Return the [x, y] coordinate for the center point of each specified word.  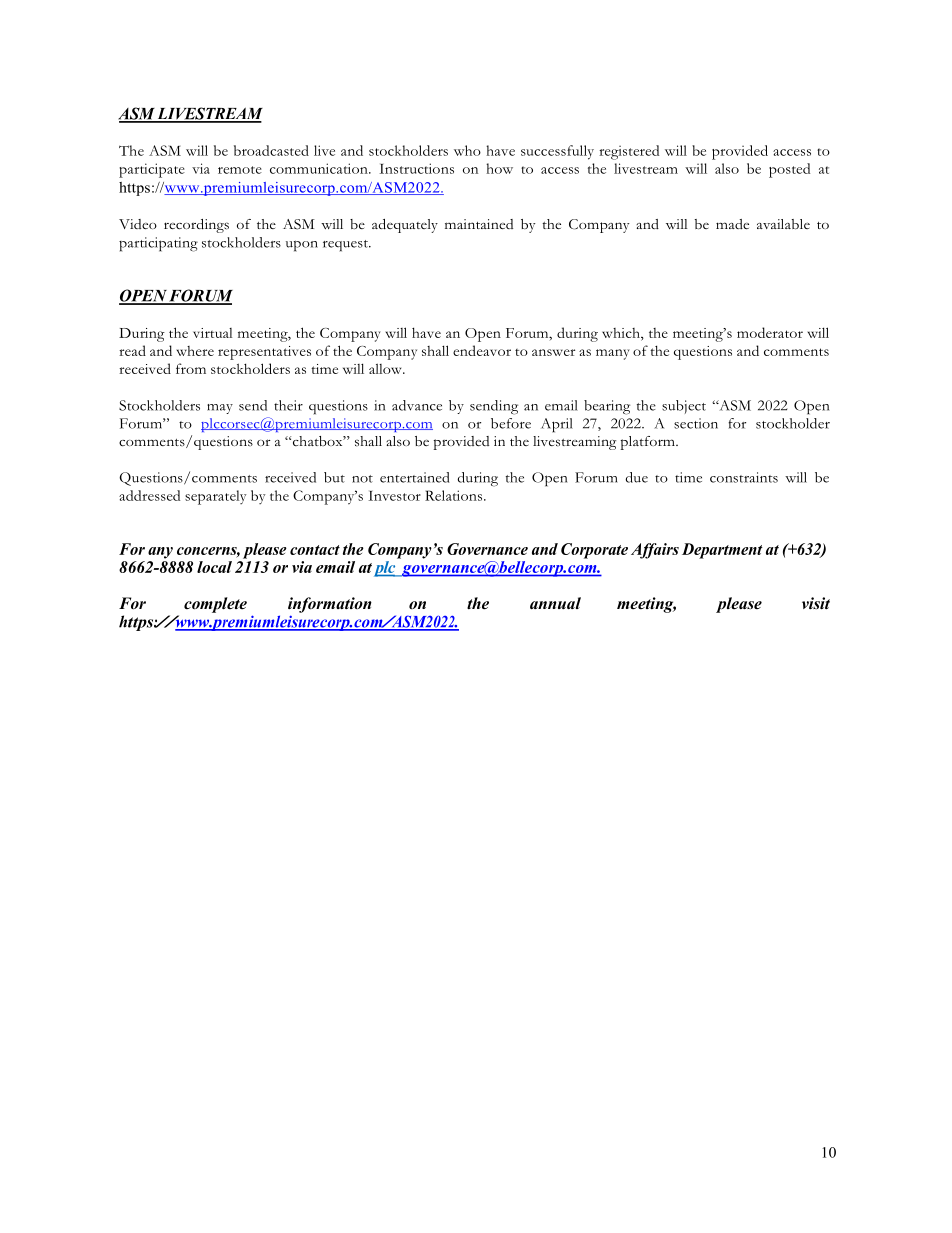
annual [555, 603]
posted [789, 170]
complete [215, 605]
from [191, 368]
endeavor [482, 350]
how [499, 168]
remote [240, 170]
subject [684, 407]
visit [816, 603]
